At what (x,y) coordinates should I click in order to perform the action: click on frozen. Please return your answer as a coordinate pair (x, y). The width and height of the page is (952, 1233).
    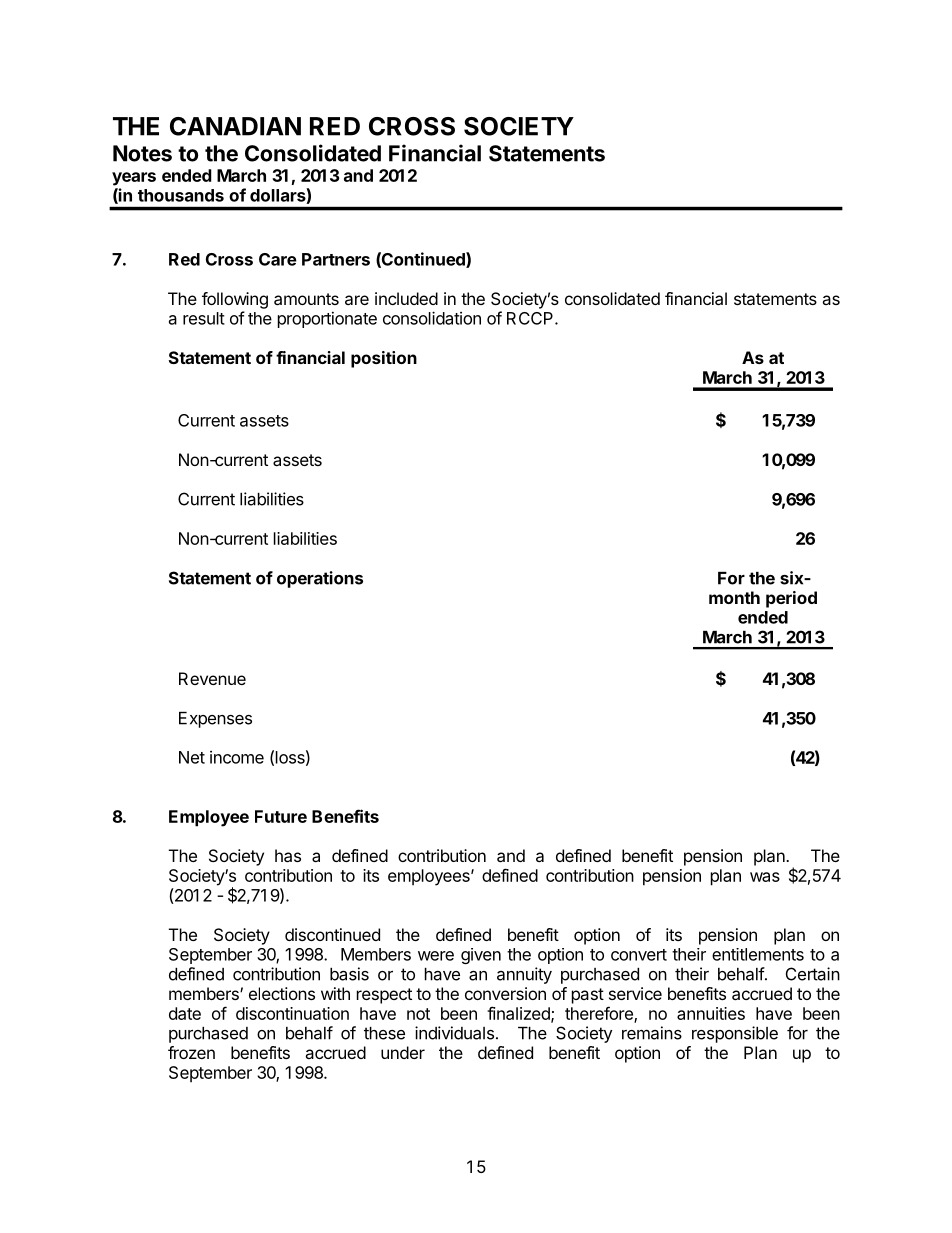
    Looking at the image, I should click on (191, 1052).
